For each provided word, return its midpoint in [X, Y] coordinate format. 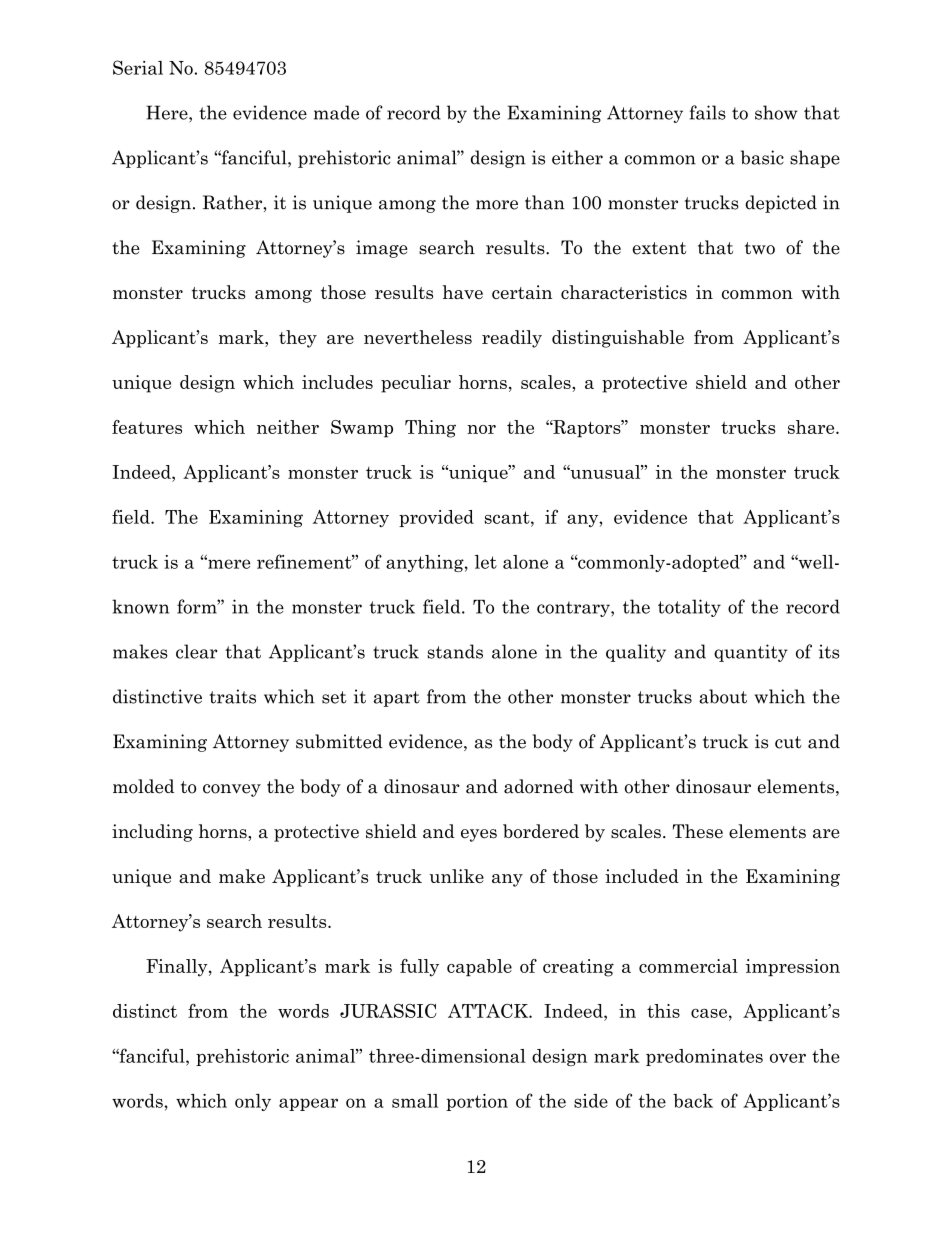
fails [708, 112]
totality [689, 608]
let [486, 562]
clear [197, 651]
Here [168, 112]
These [698, 831]
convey [232, 790]
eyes [479, 835]
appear [308, 1104]
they [298, 339]
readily [512, 339]
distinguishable [618, 339]
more [497, 205]
